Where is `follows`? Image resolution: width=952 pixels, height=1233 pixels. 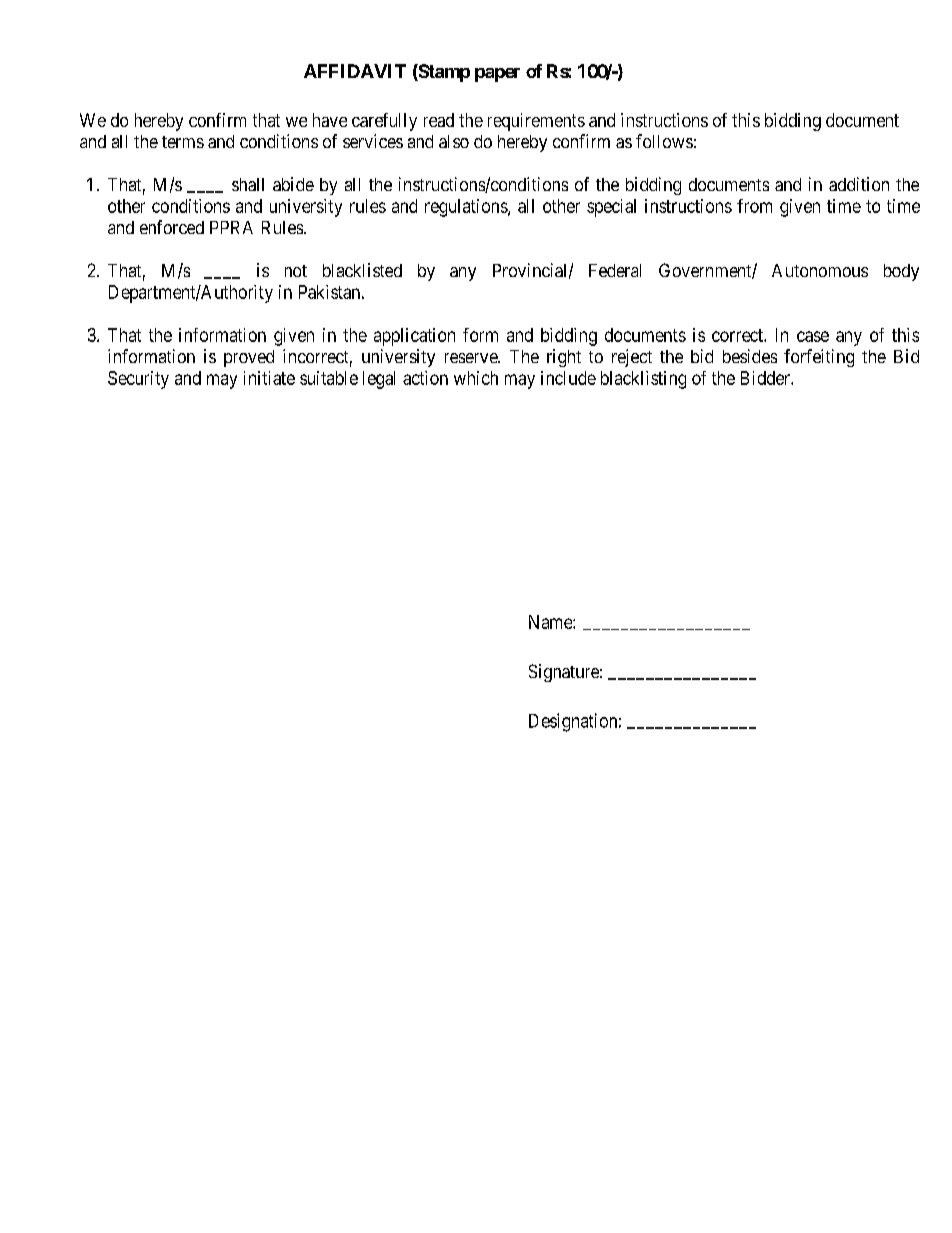
follows is located at coordinates (664, 141).
